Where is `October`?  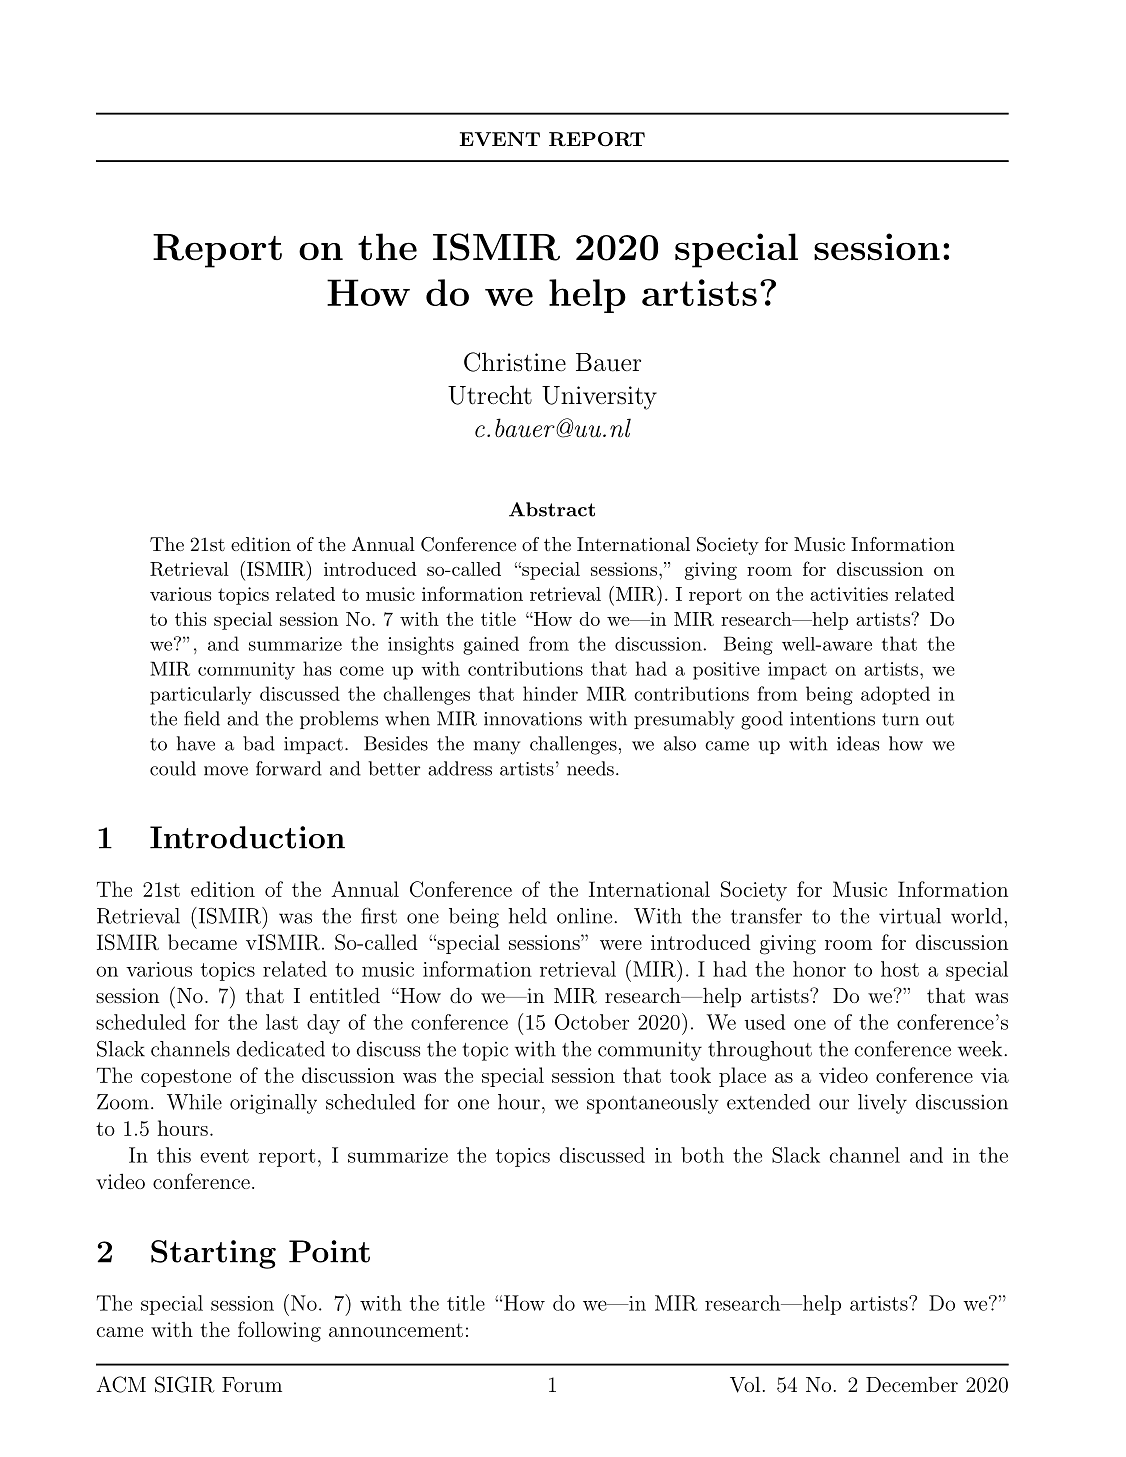 October is located at coordinates (592, 1022).
